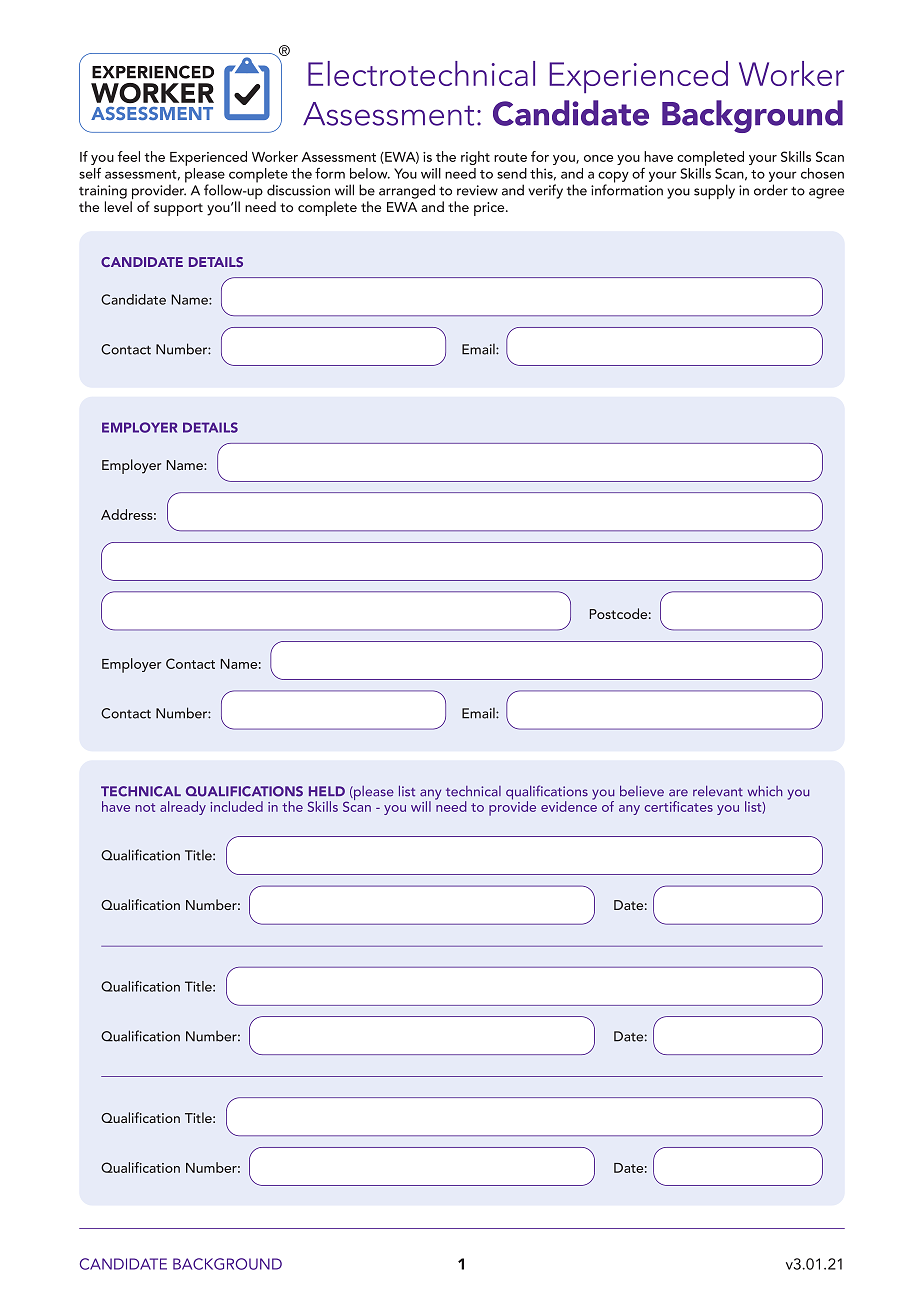 The height and width of the screenshot is (1308, 924). Describe the element at coordinates (477, 190) in the screenshot. I see `review` at that location.
